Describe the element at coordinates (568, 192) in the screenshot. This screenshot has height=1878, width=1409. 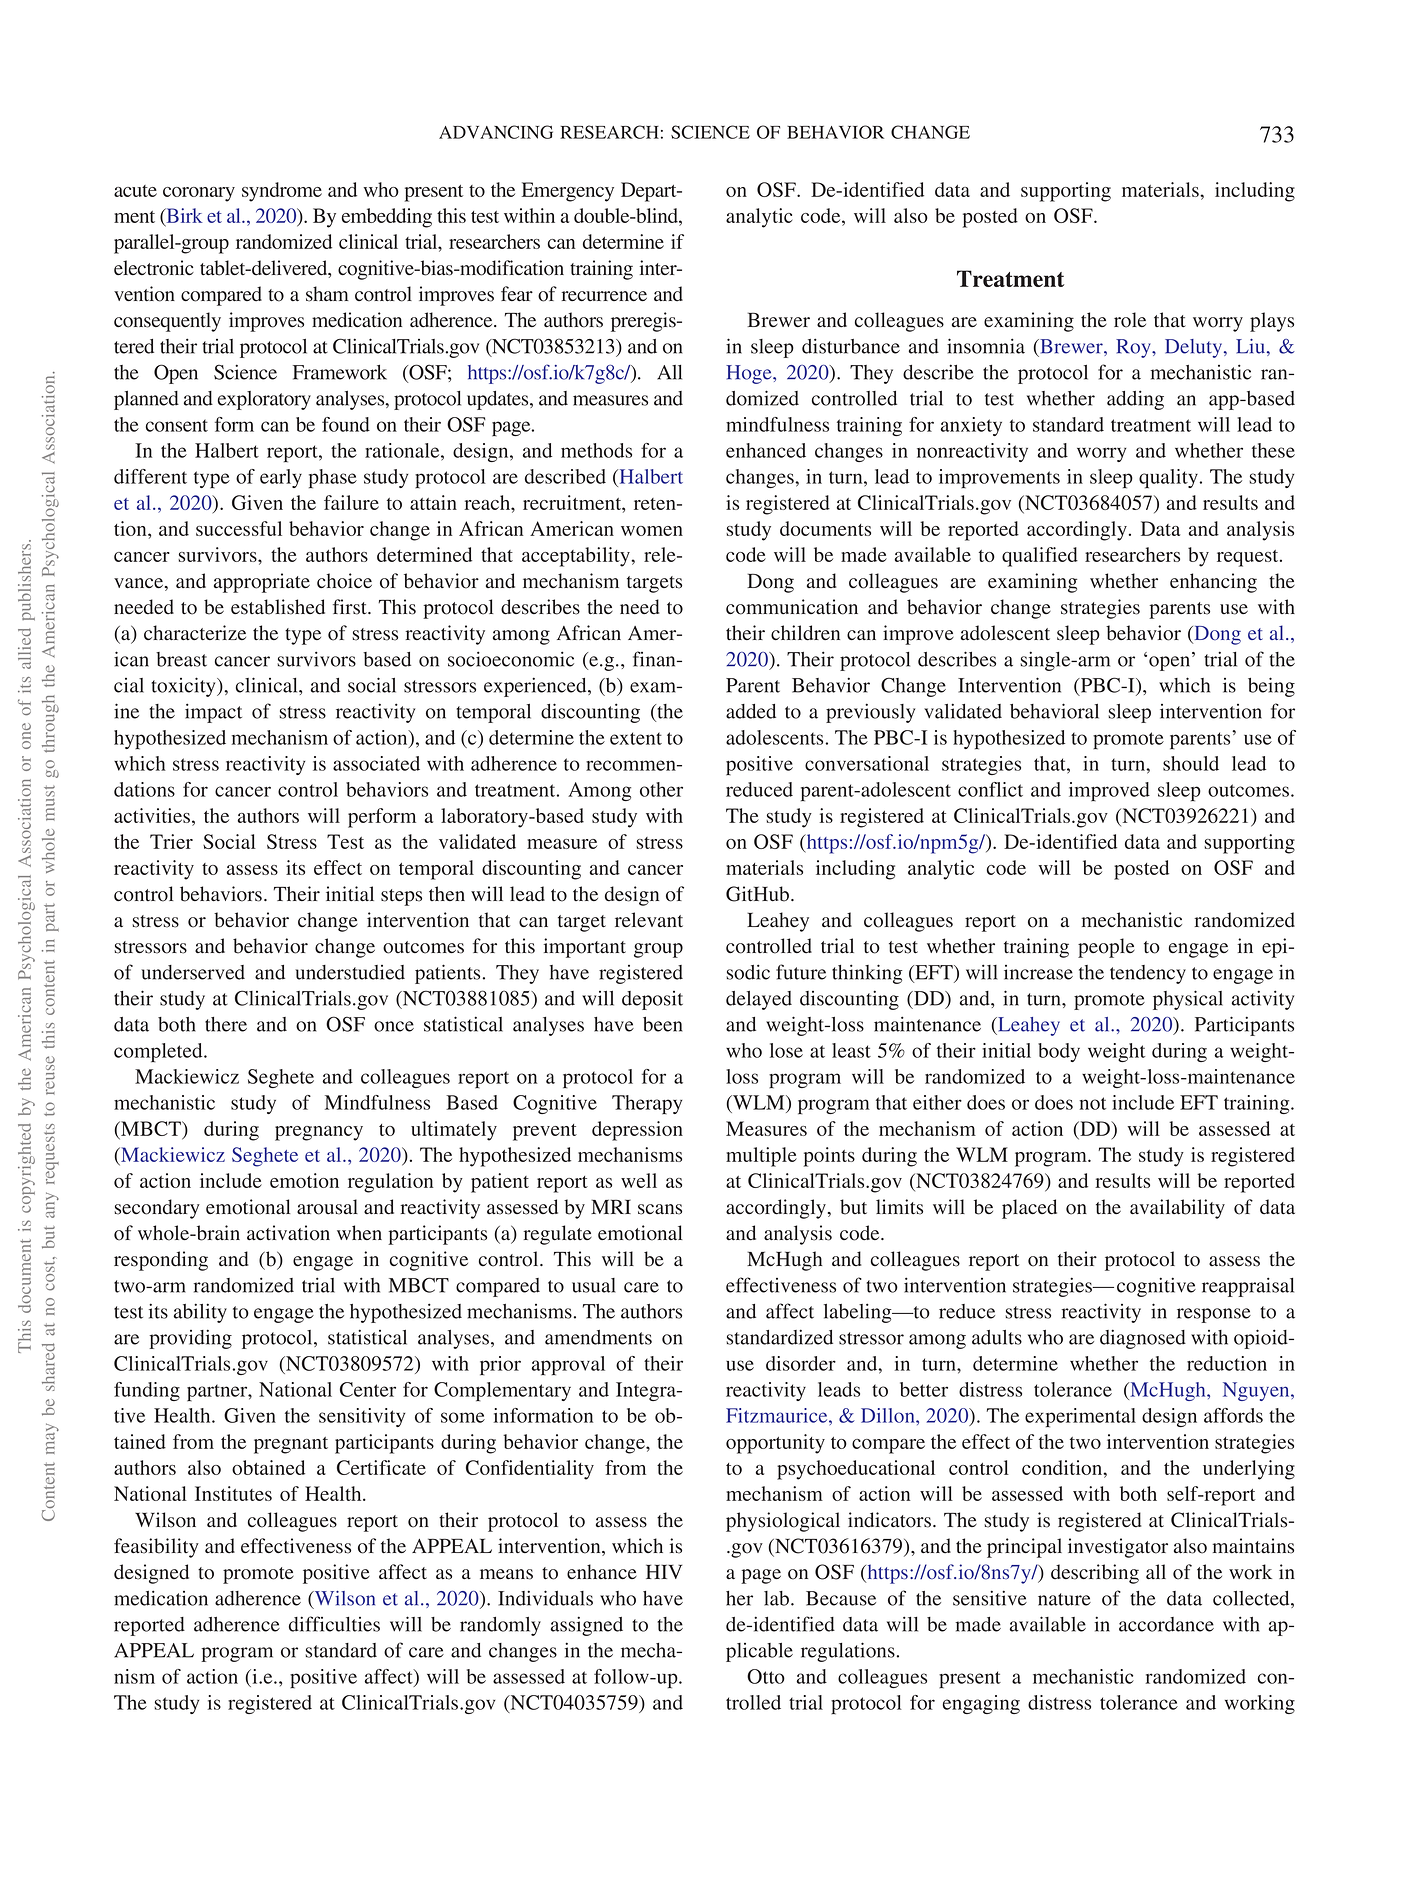
I see `Emergency` at that location.
